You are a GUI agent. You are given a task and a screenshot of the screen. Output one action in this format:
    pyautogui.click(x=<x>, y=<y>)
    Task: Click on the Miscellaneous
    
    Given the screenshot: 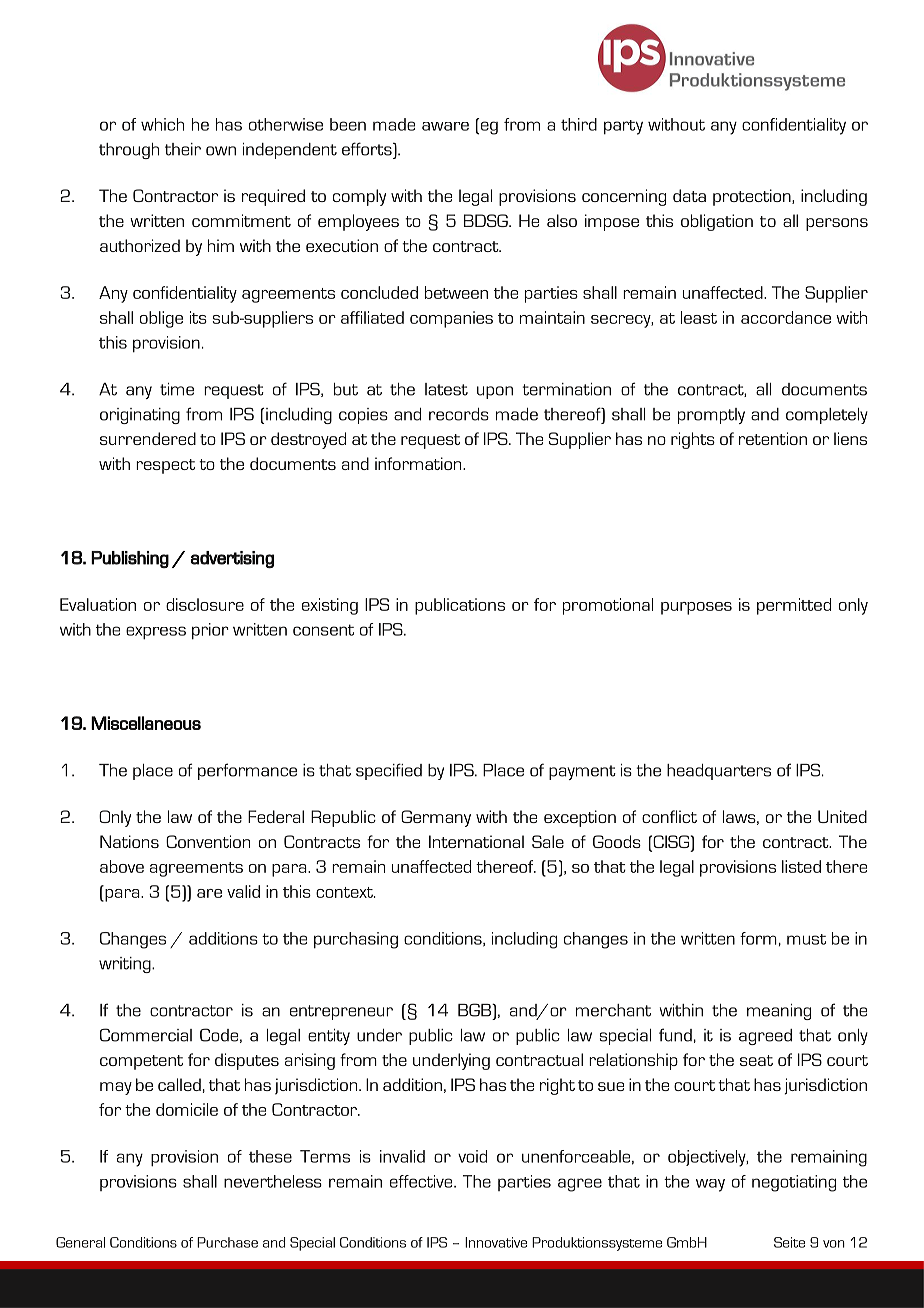 What is the action you would take?
    pyautogui.click(x=146, y=723)
